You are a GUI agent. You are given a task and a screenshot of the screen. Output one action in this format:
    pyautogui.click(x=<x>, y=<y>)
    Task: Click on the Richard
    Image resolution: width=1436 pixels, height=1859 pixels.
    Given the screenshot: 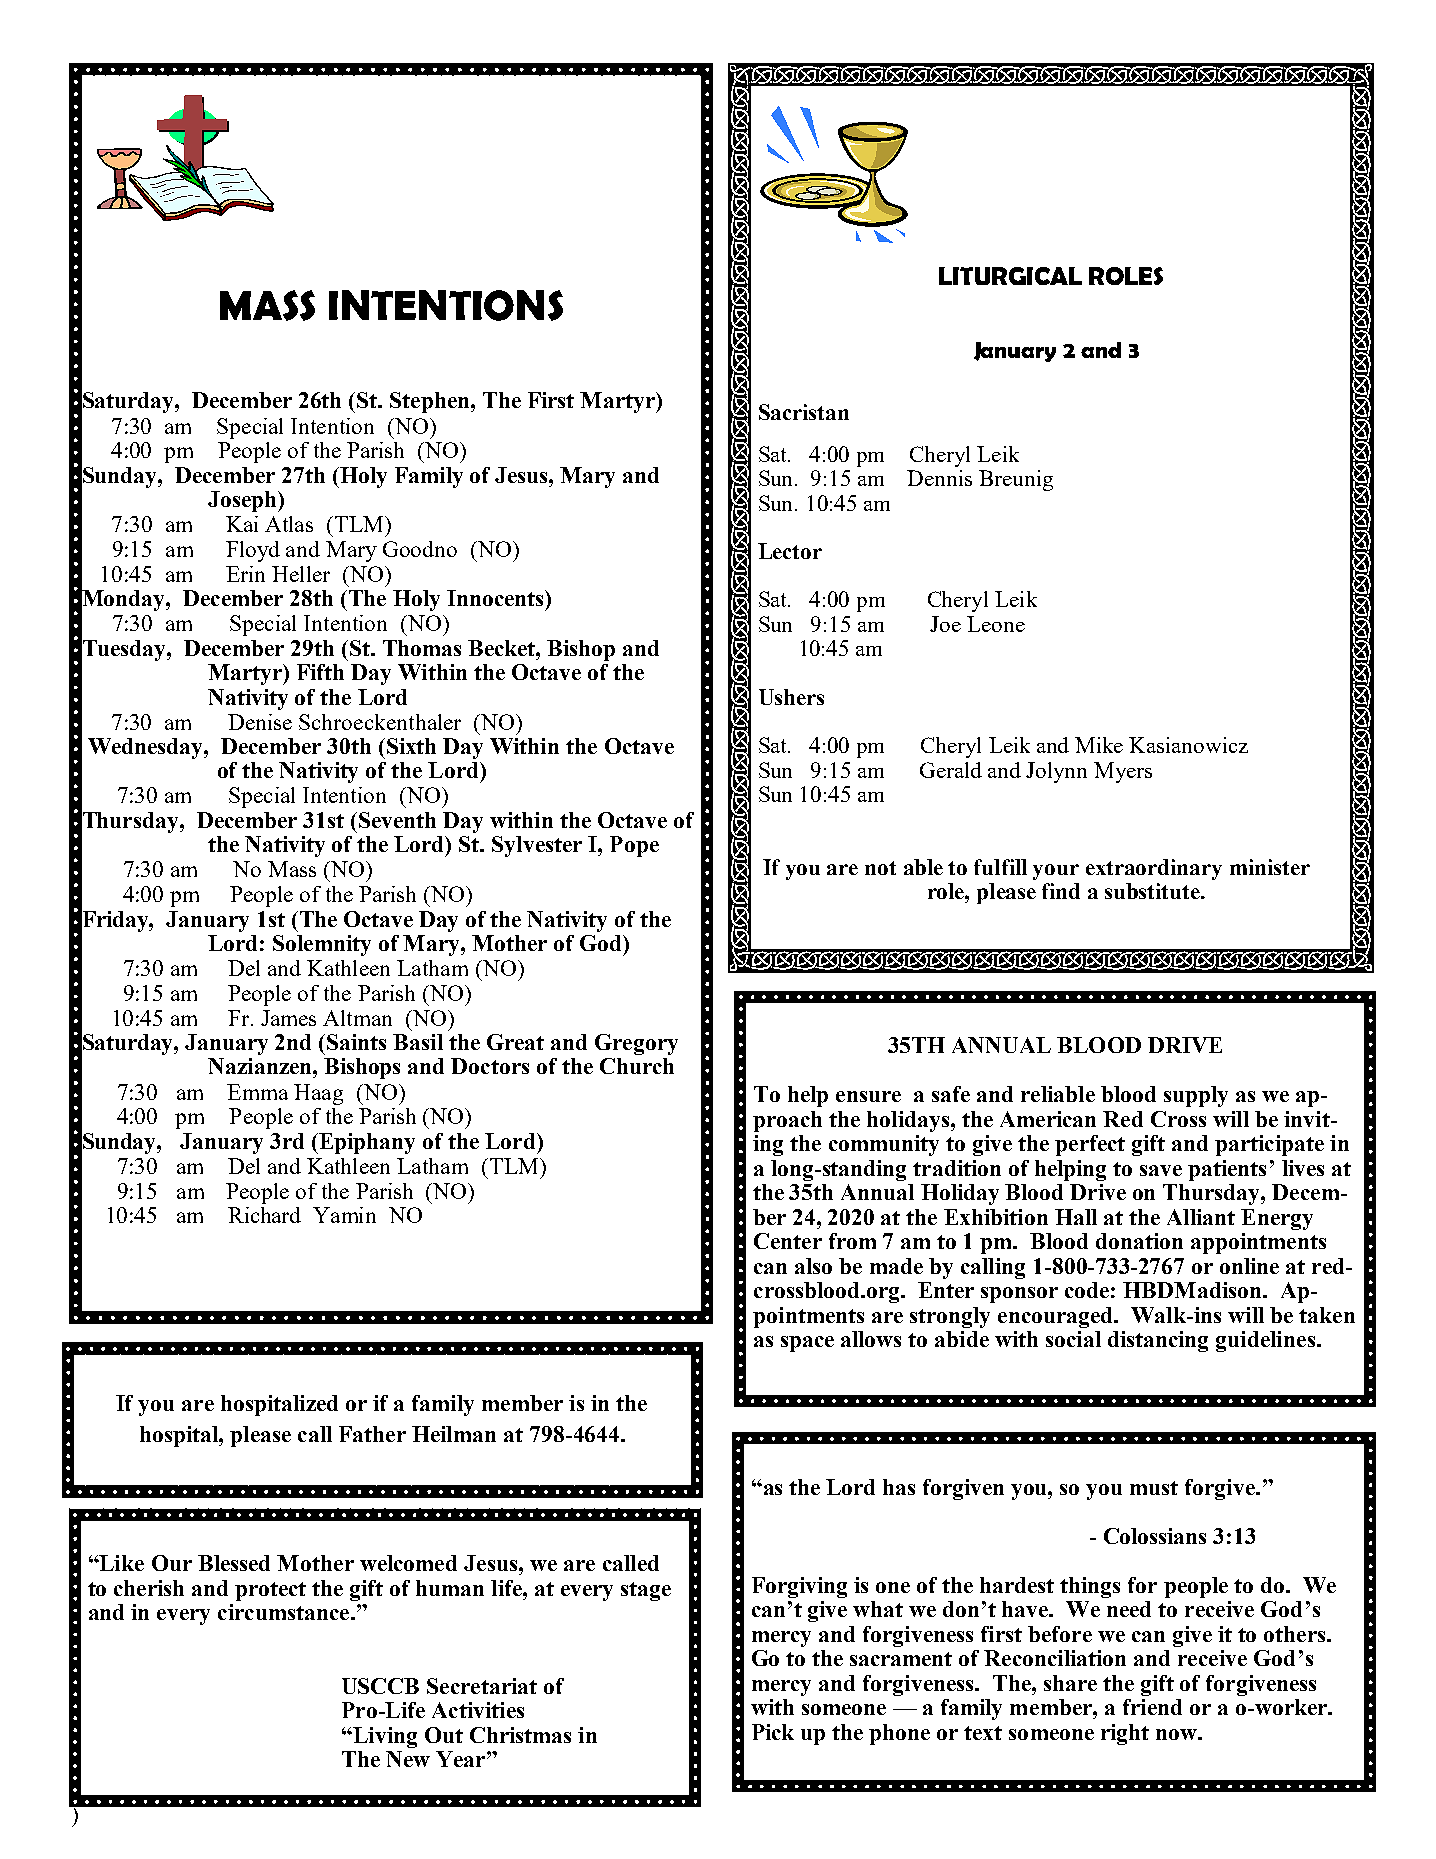 What is the action you would take?
    pyautogui.click(x=264, y=1215)
